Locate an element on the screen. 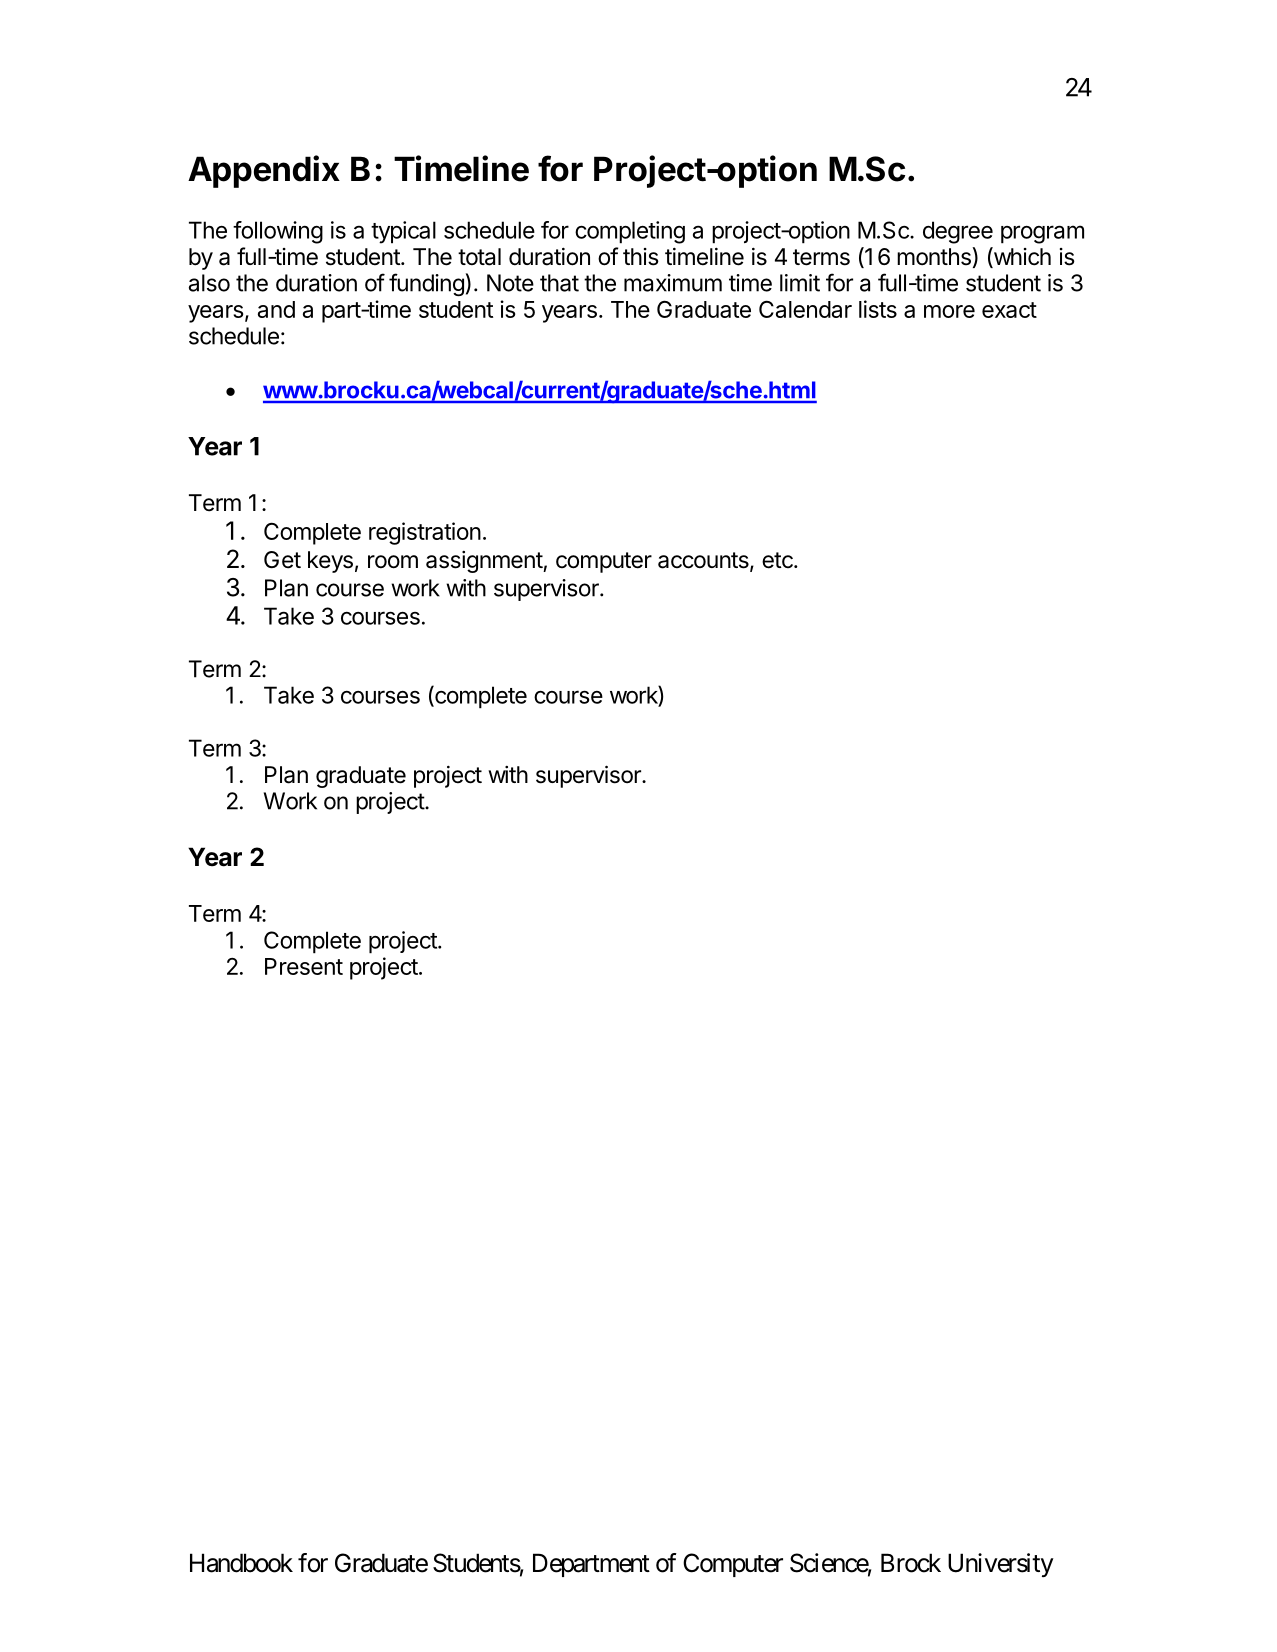 The width and height of the screenshot is (1277, 1652). room is located at coordinates (393, 562).
